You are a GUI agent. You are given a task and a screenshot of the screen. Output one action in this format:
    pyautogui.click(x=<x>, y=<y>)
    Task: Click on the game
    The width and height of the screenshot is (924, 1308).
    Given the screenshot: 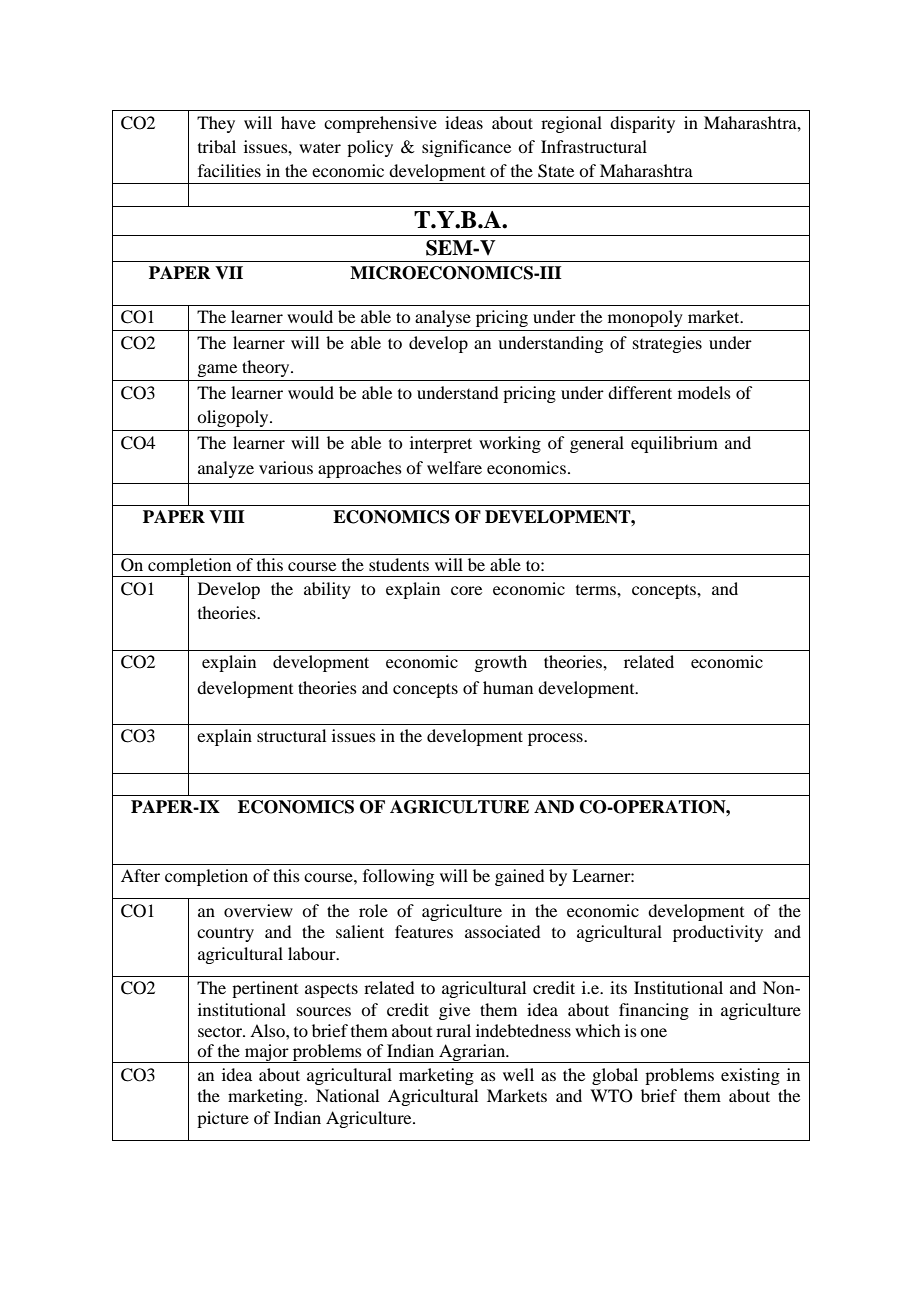 What is the action you would take?
    pyautogui.click(x=217, y=370)
